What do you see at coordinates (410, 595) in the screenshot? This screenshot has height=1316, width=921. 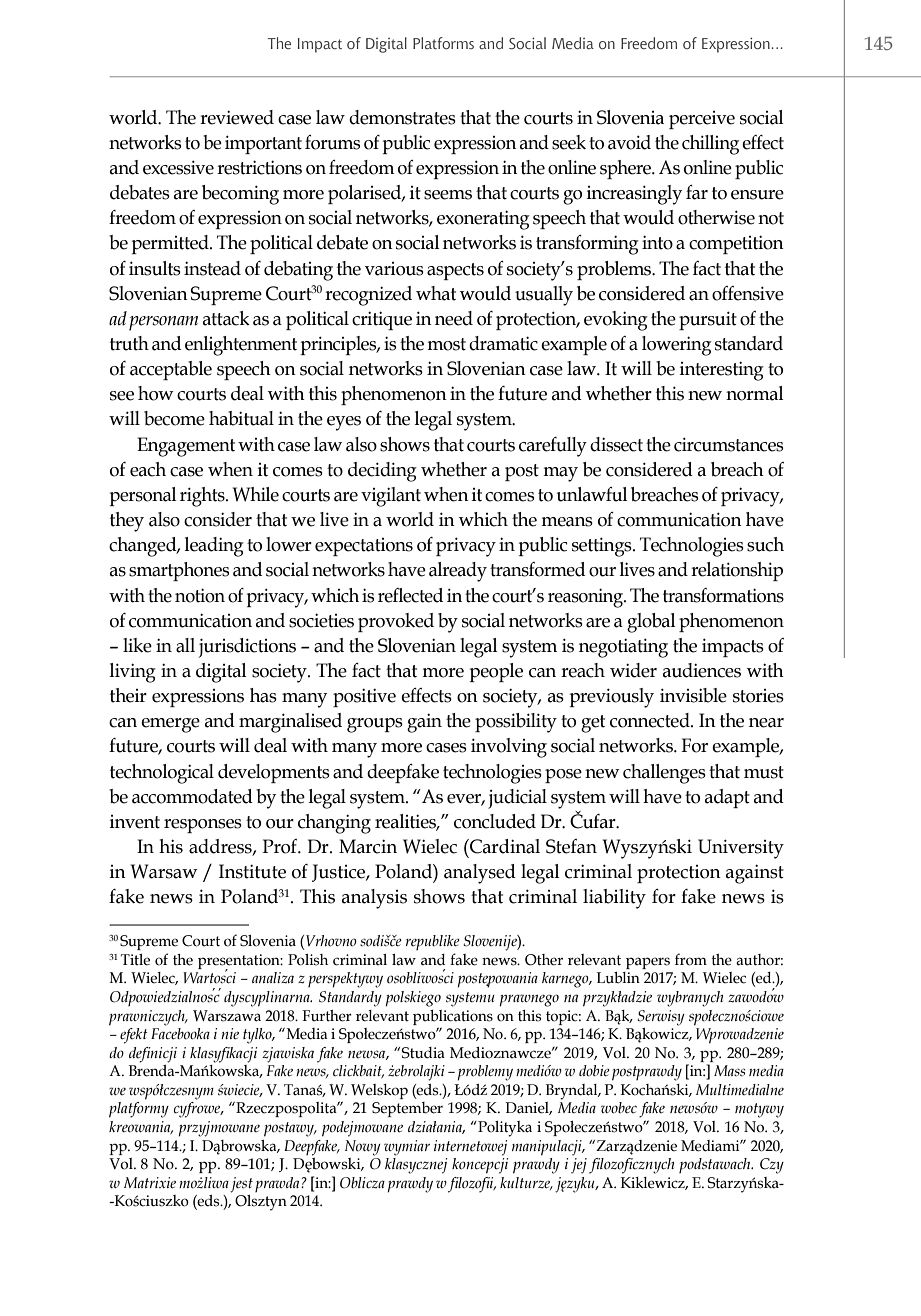 I see `reflected` at bounding box center [410, 595].
